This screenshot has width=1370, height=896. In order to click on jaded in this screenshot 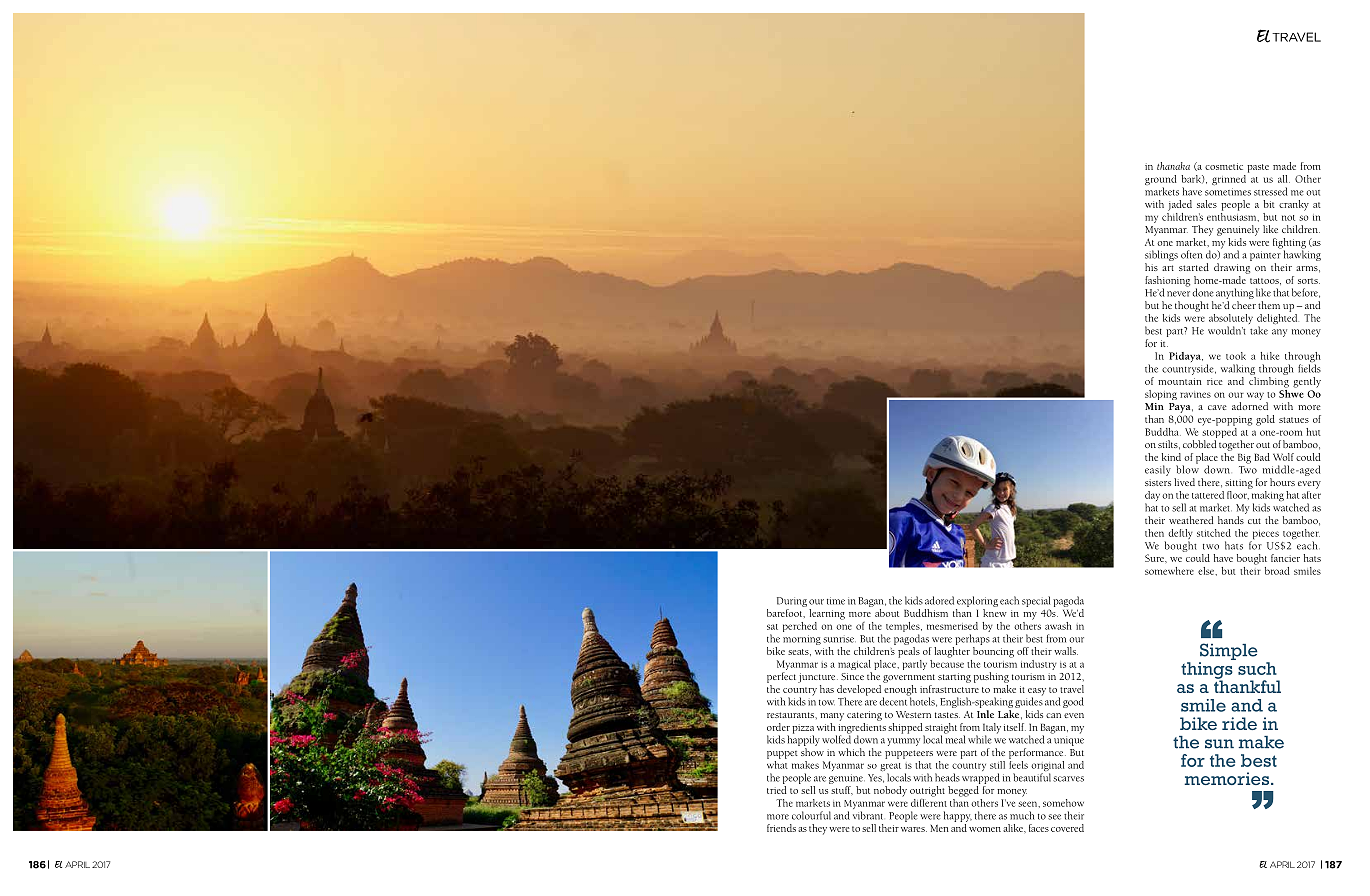, I will do `click(1180, 205)`.
